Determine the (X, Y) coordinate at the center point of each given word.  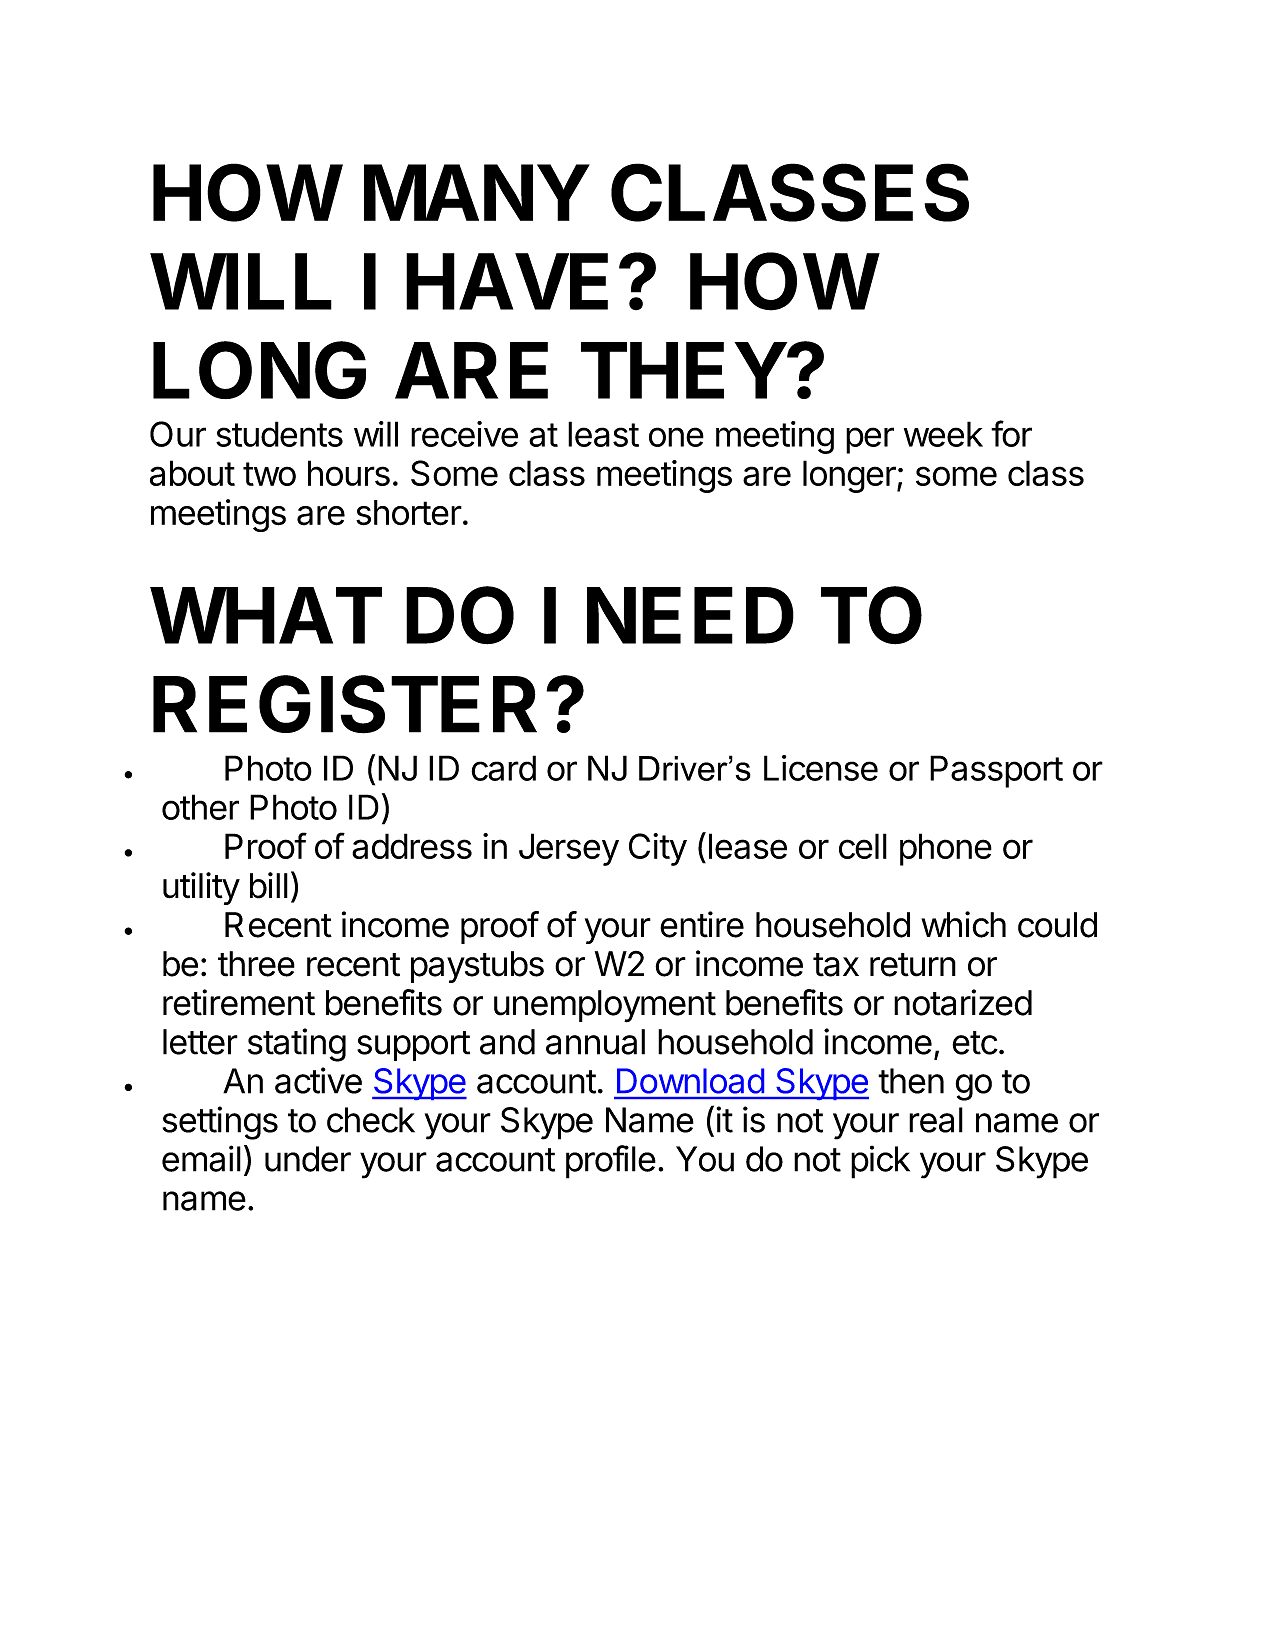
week (943, 434)
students (279, 434)
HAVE (507, 281)
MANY (476, 192)
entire (702, 924)
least (603, 434)
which (963, 924)
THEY (683, 370)
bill (269, 885)
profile (611, 1162)
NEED (690, 615)
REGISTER (345, 704)
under (308, 1159)
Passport (996, 771)
